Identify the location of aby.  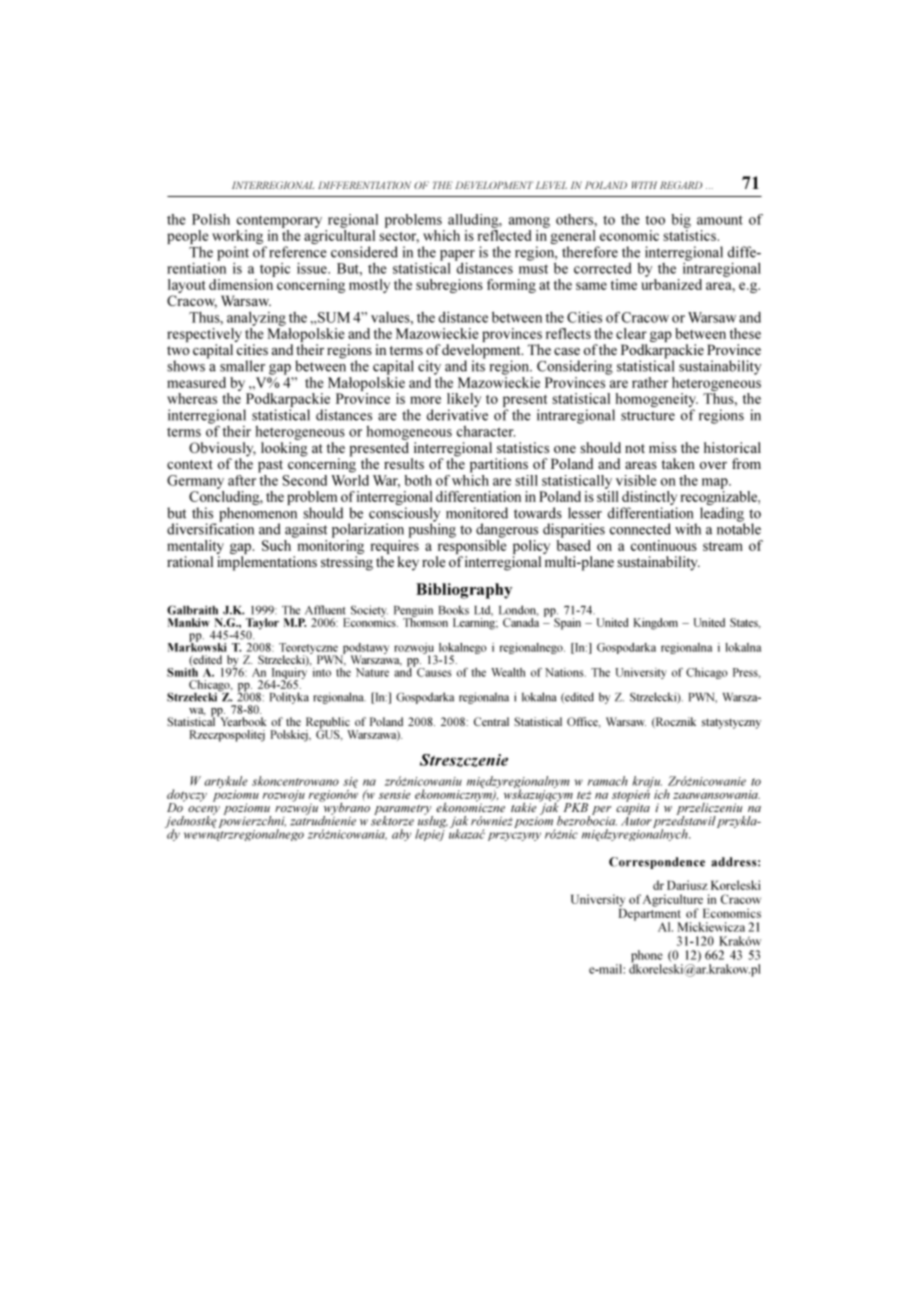
(401, 835).
